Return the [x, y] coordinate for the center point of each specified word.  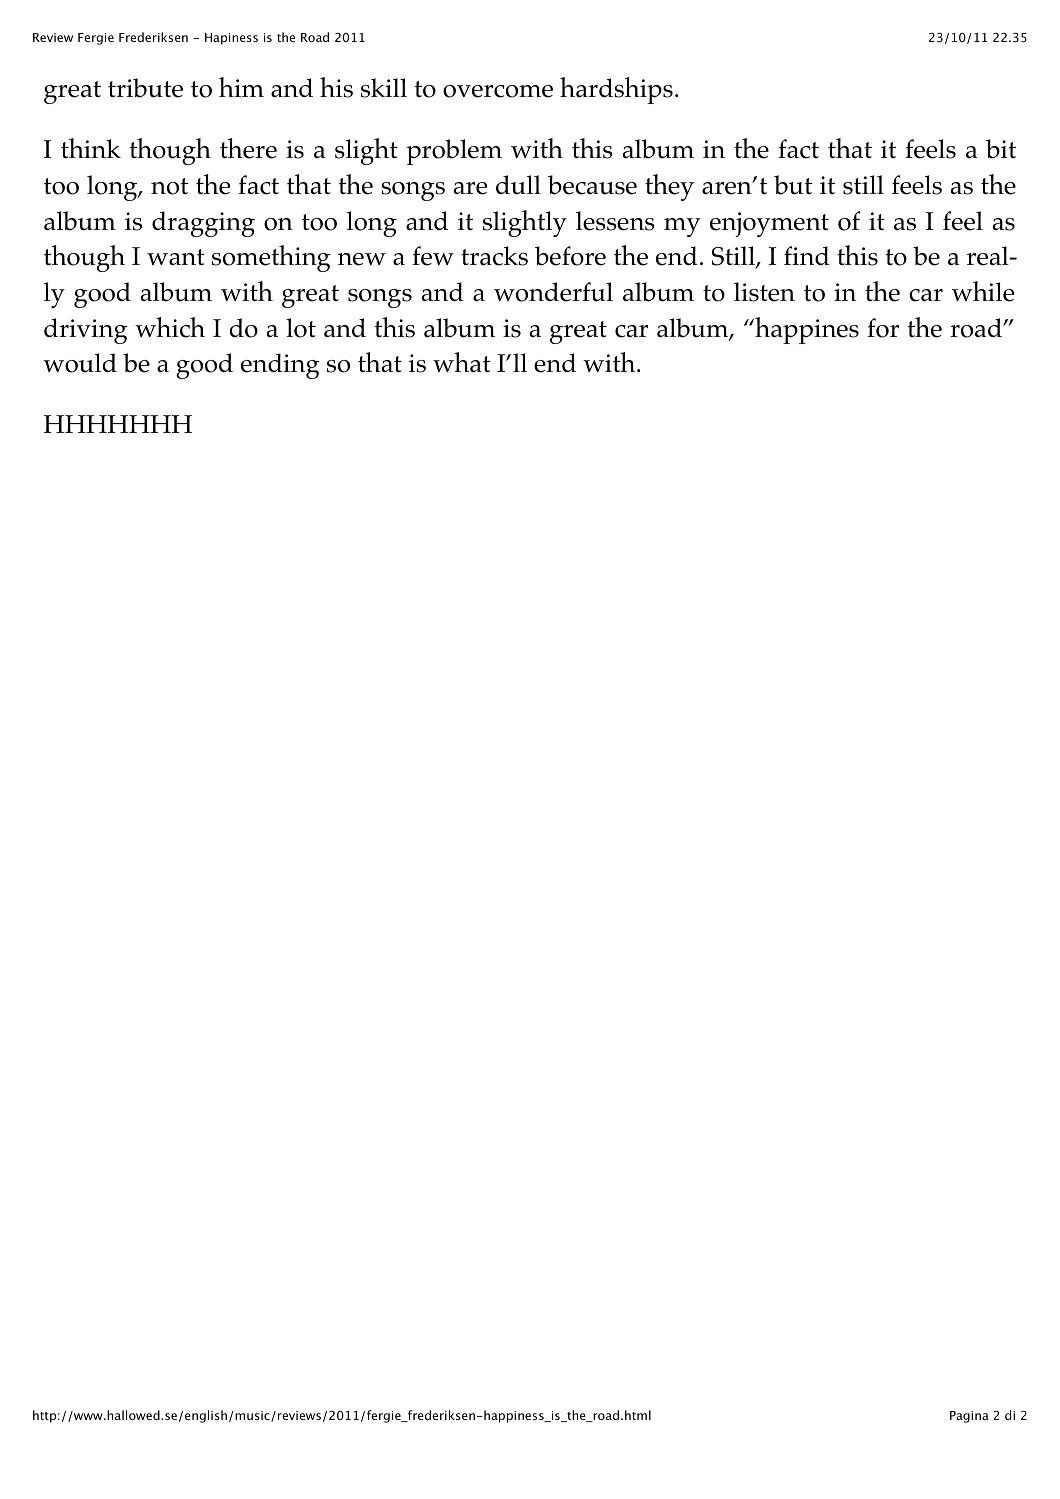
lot [301, 328]
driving [86, 331]
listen [764, 292]
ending [280, 366]
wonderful [553, 292]
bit [1001, 149]
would [80, 363]
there [248, 148]
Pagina [969, 1417]
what [462, 362]
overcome [498, 91]
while [983, 291]
